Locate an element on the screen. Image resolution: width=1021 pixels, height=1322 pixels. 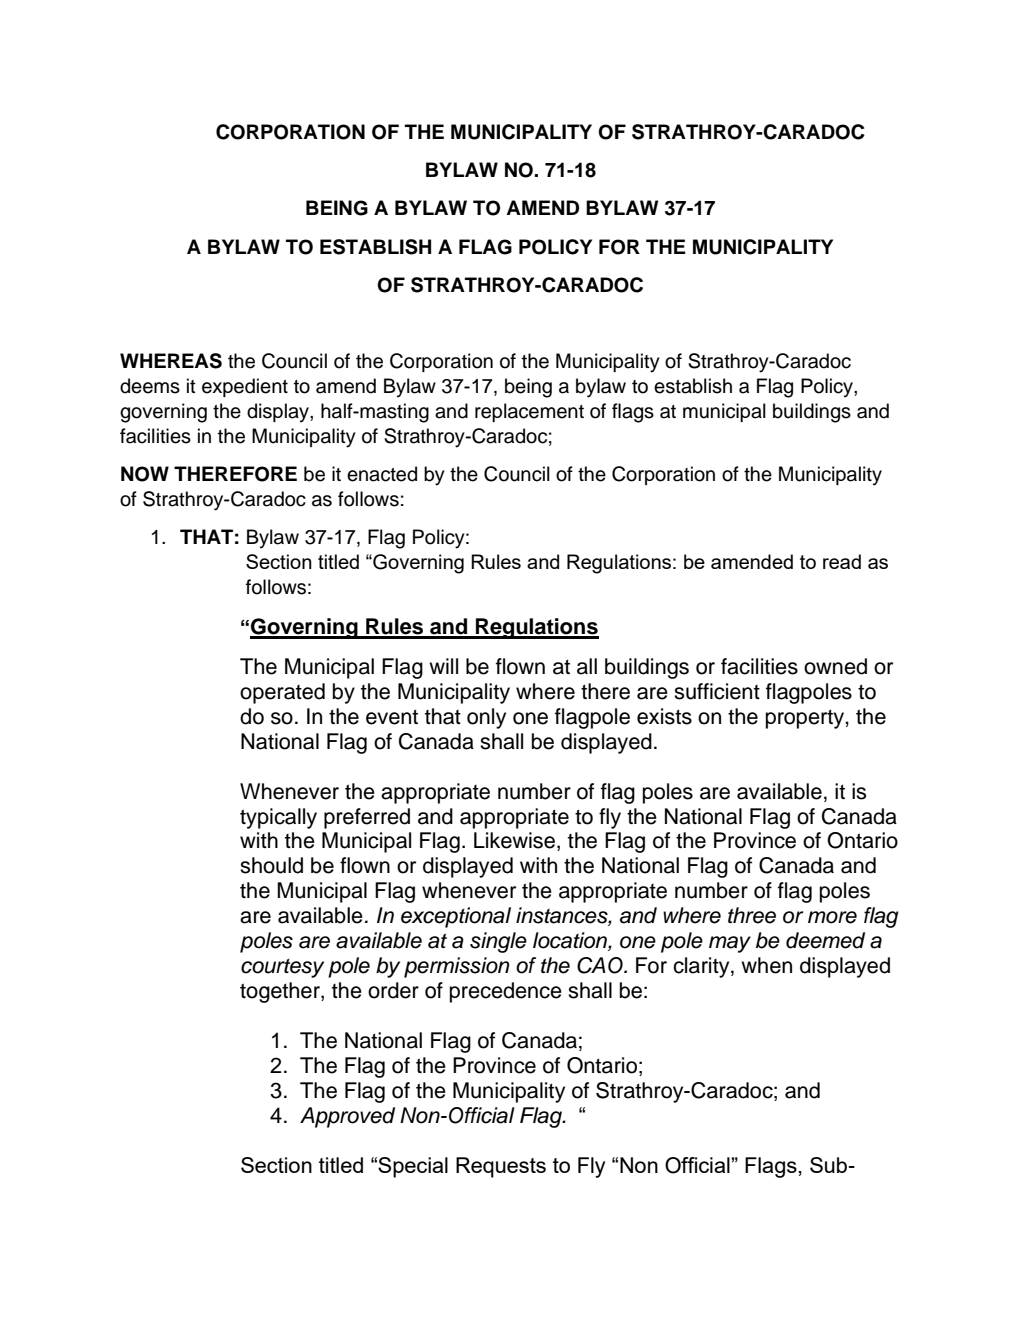
owned is located at coordinates (835, 666).
